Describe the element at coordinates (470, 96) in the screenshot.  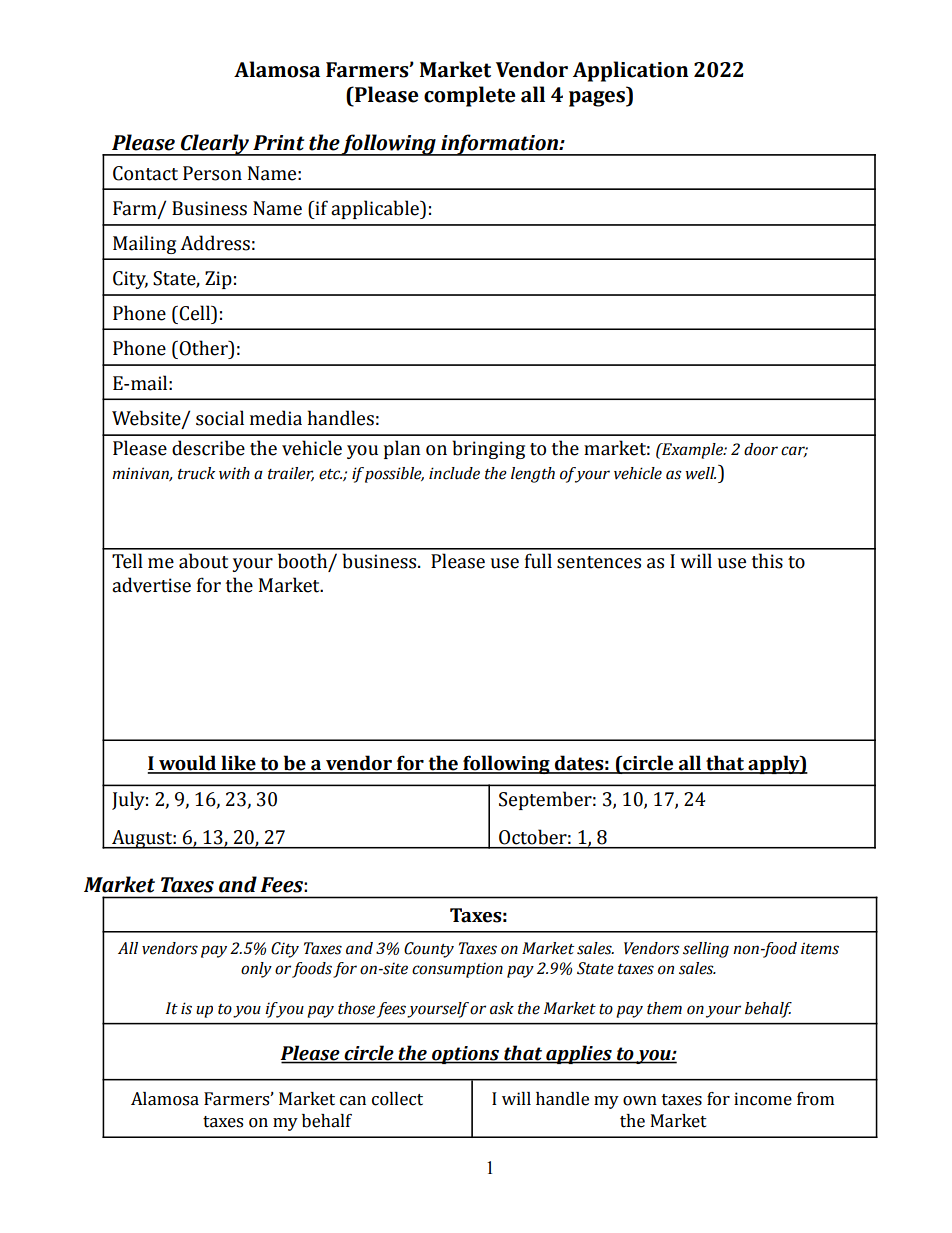
I see `complete` at that location.
